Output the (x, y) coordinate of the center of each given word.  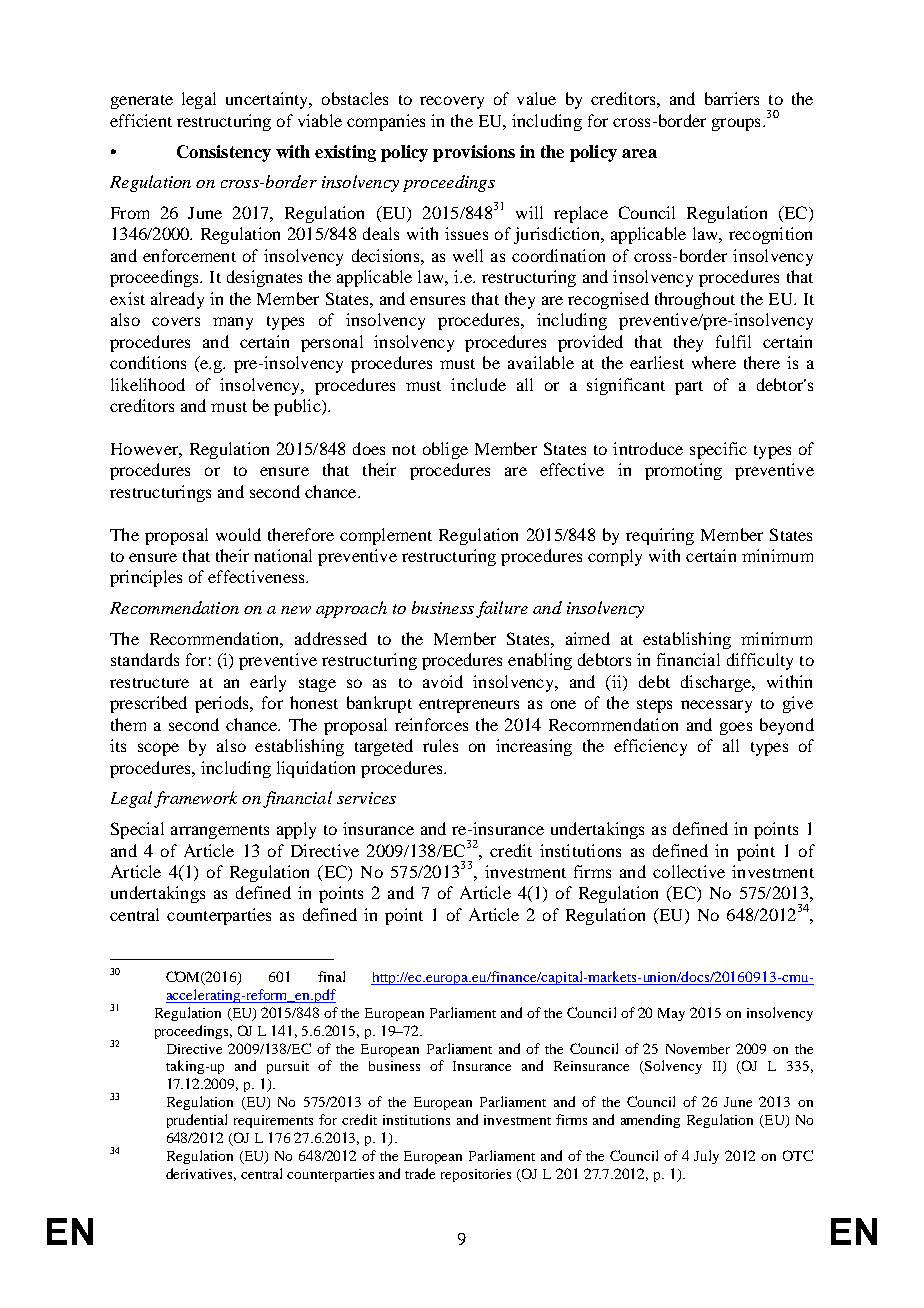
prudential (197, 1121)
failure (502, 609)
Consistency (224, 153)
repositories (476, 1175)
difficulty (760, 661)
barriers (732, 98)
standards (145, 659)
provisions (474, 153)
